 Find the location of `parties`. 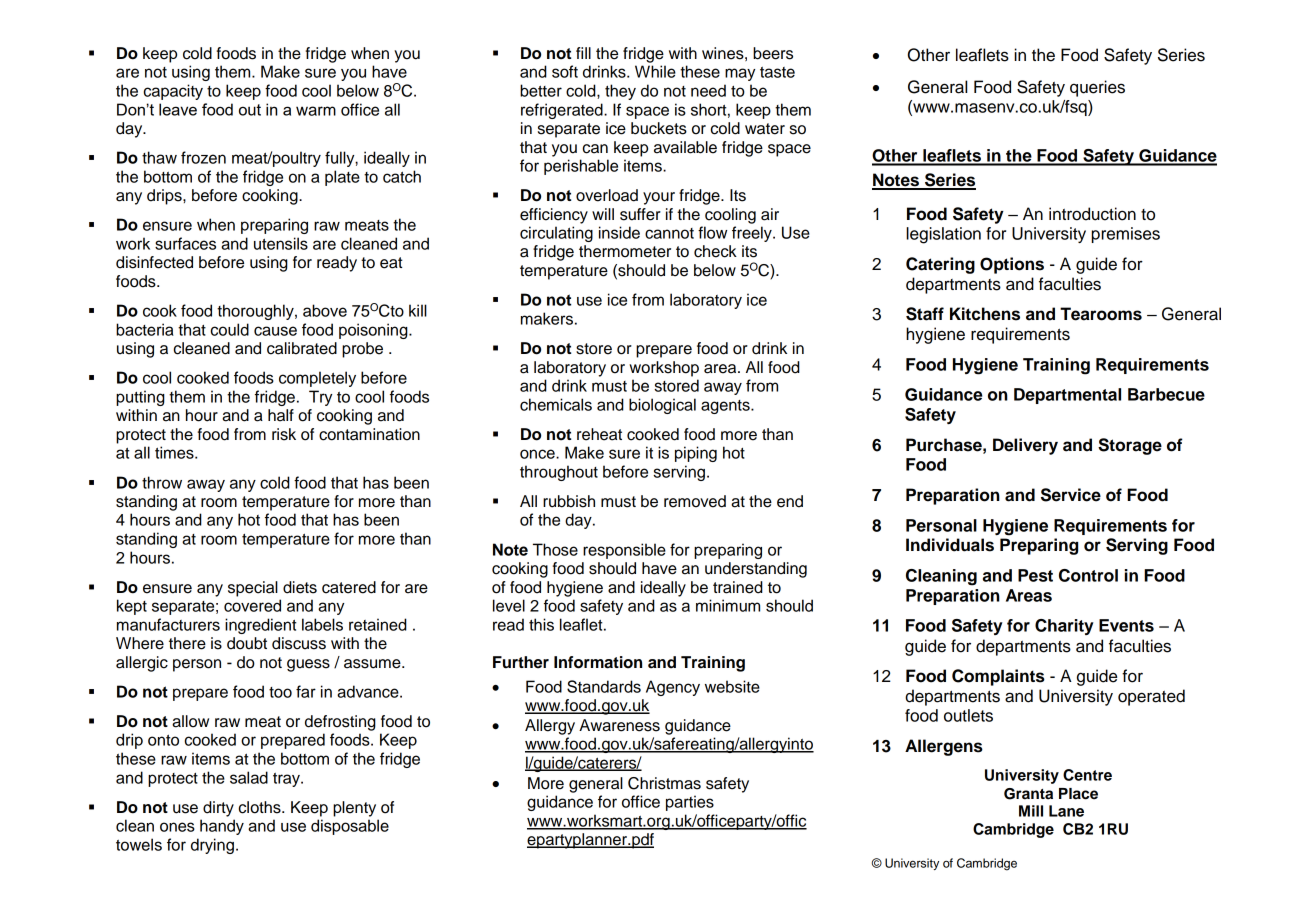

parties is located at coordinates (690, 803).
